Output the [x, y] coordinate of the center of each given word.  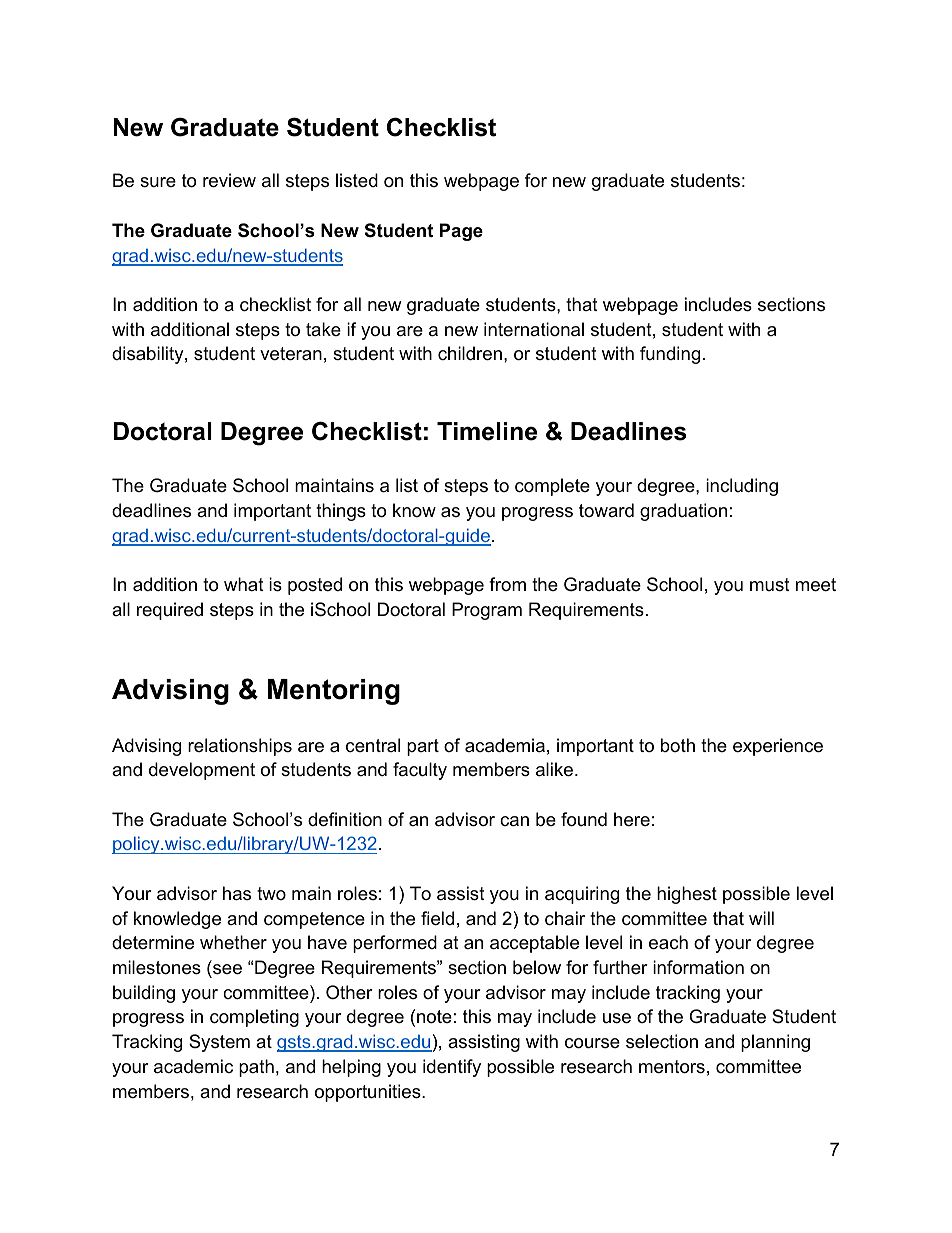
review [229, 180]
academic [193, 1066]
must [770, 584]
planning [775, 1043]
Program [487, 611]
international [534, 329]
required [170, 611]
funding [670, 355]
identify [452, 1068]
